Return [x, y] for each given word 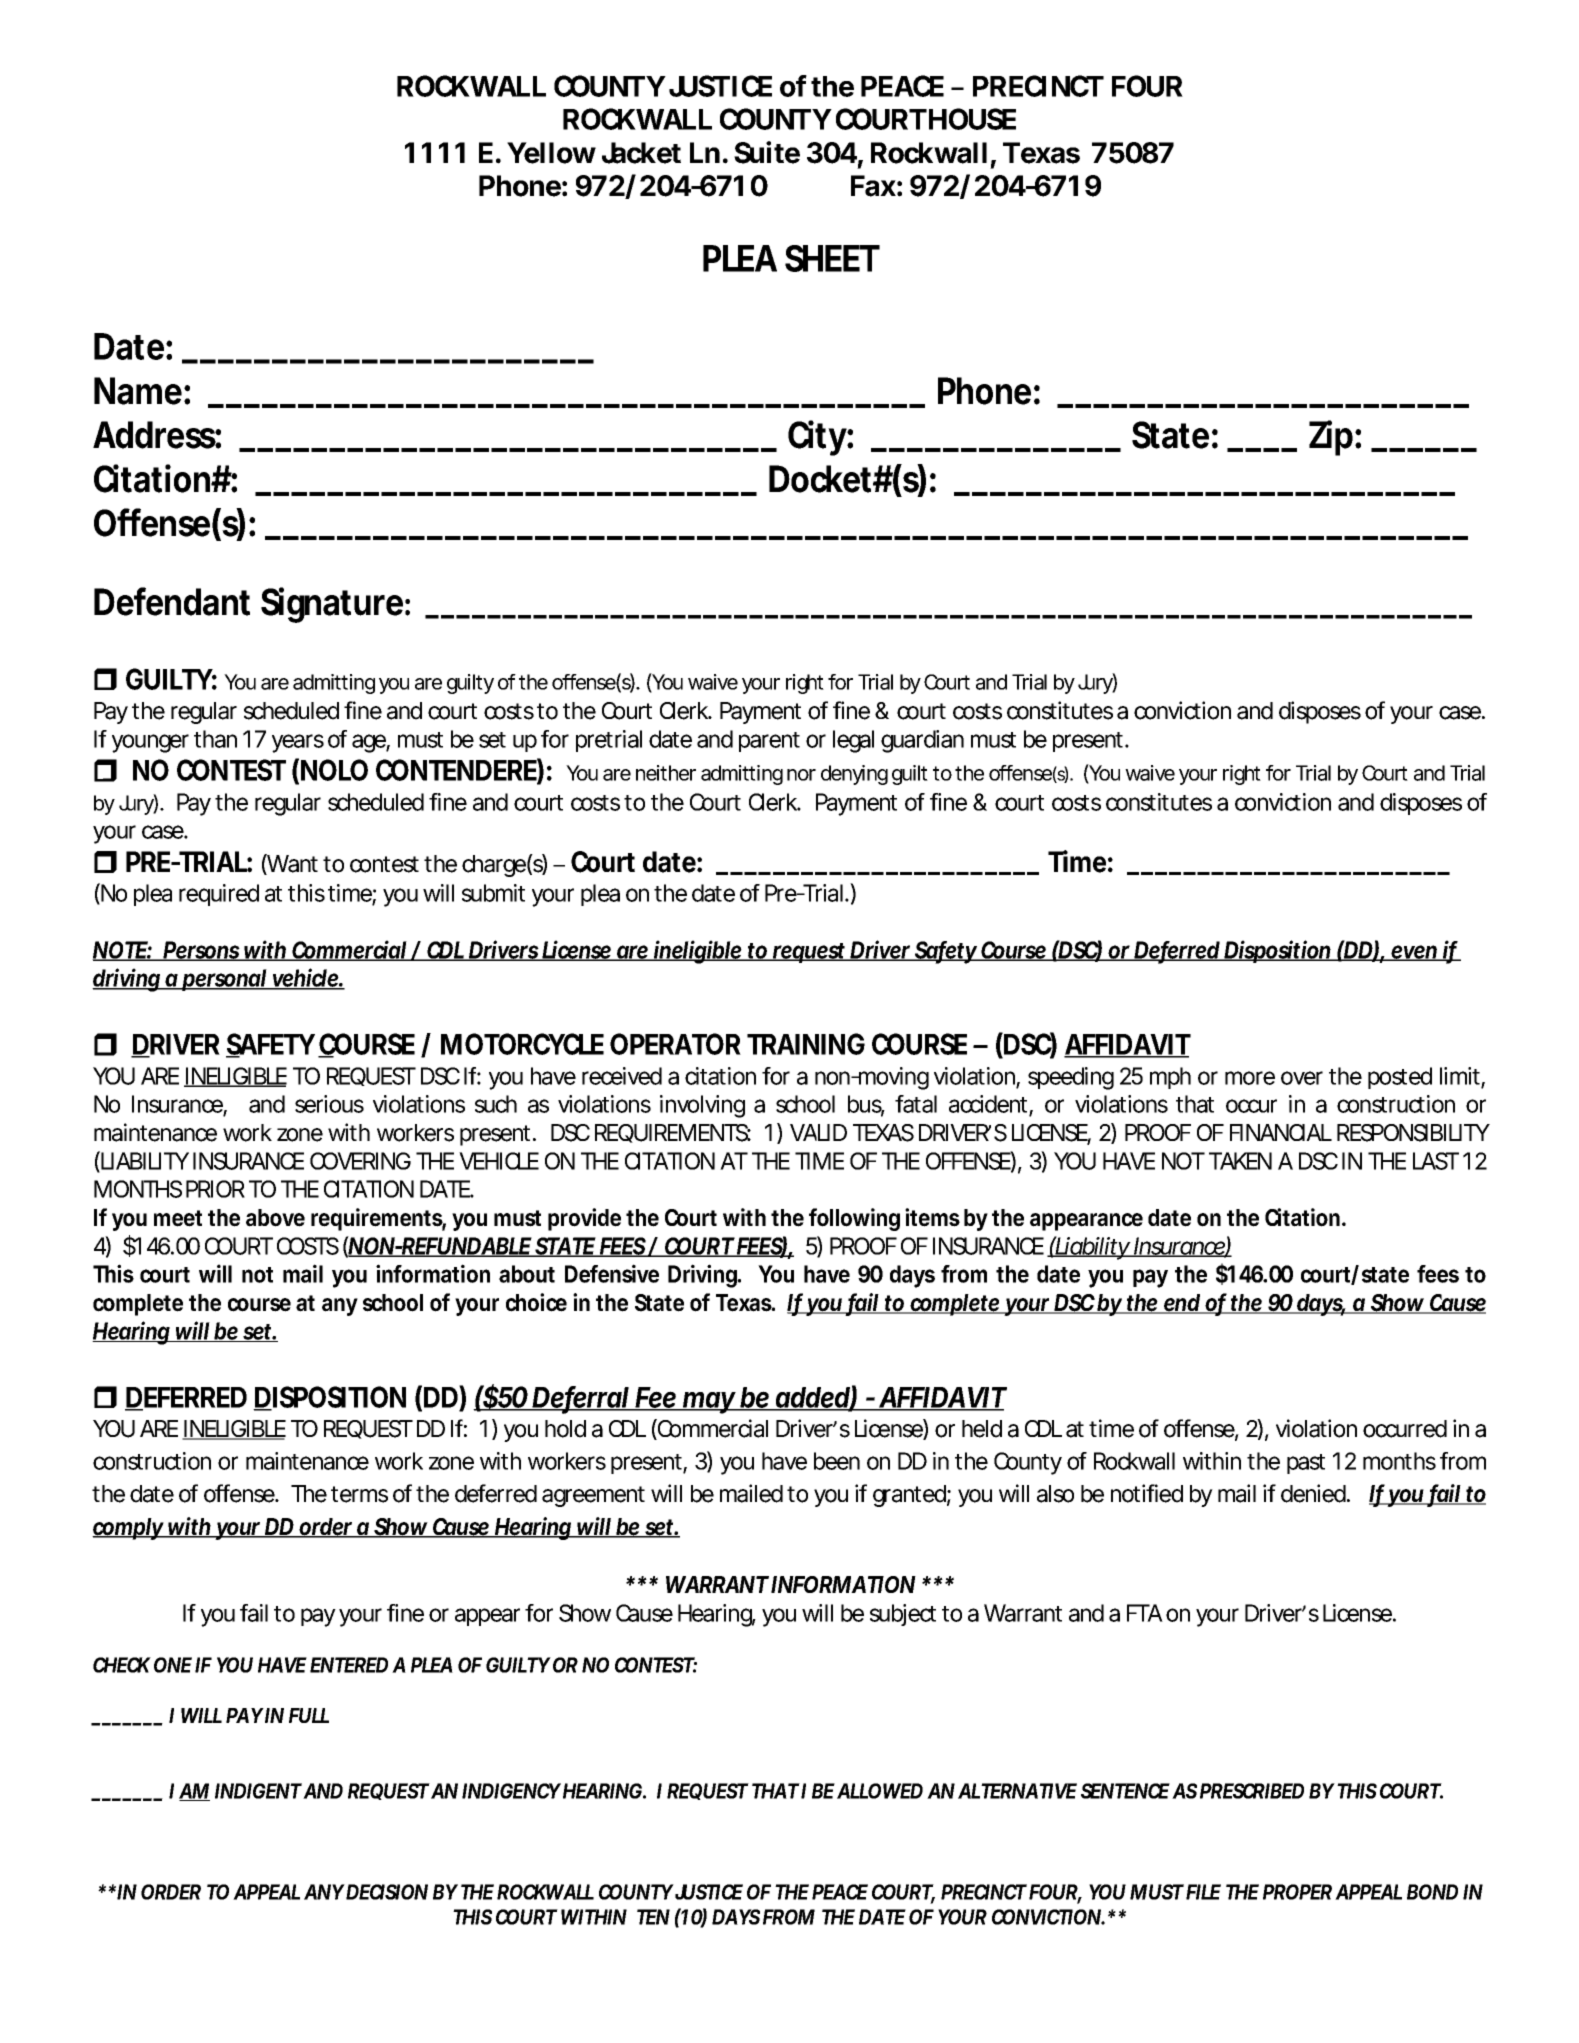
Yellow [551, 153]
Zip [1331, 438]
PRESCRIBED [1252, 1791]
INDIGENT [258, 1791]
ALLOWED [880, 1791]
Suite [767, 152]
